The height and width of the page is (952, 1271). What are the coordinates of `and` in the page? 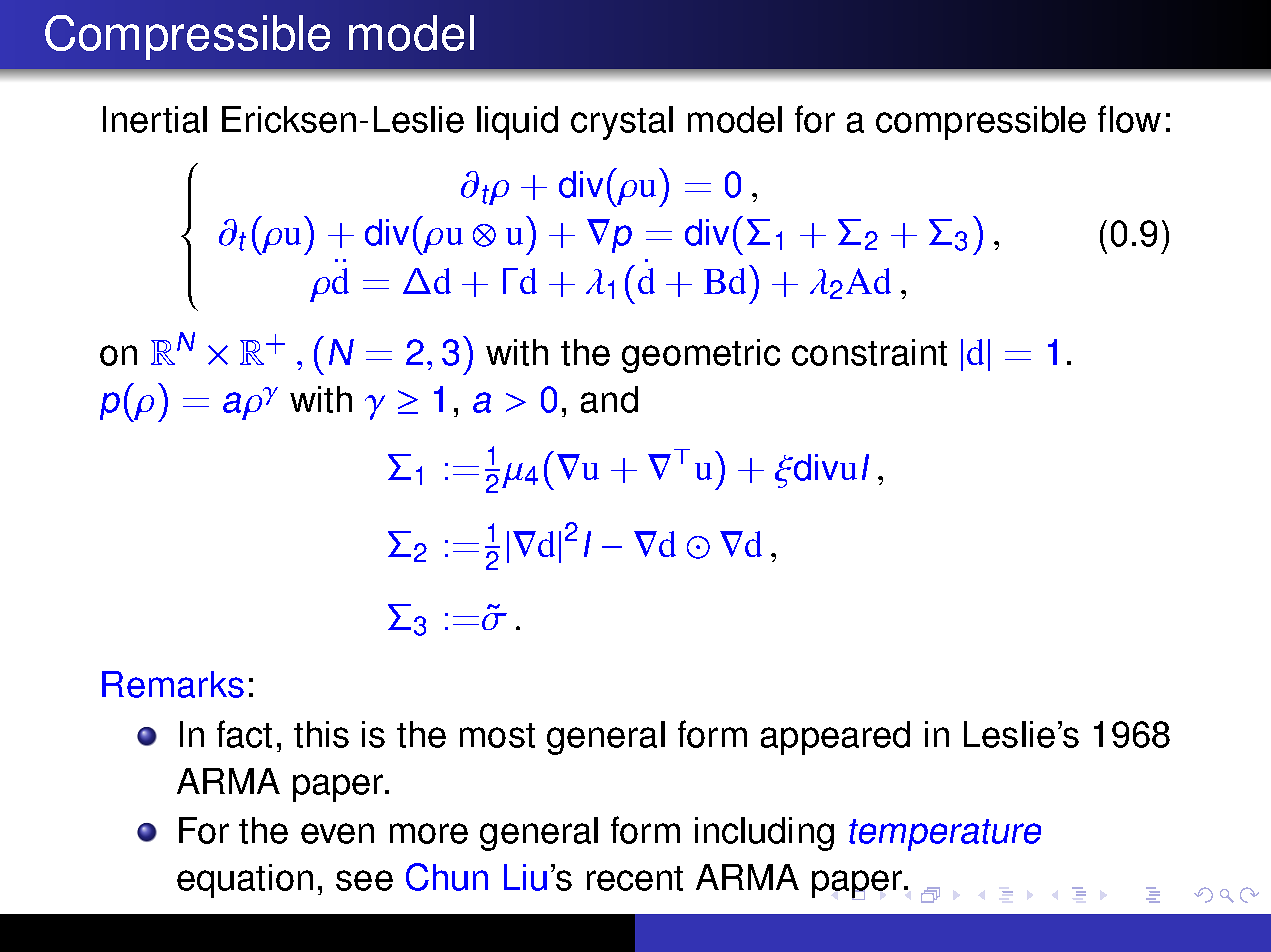 It's located at (609, 399).
